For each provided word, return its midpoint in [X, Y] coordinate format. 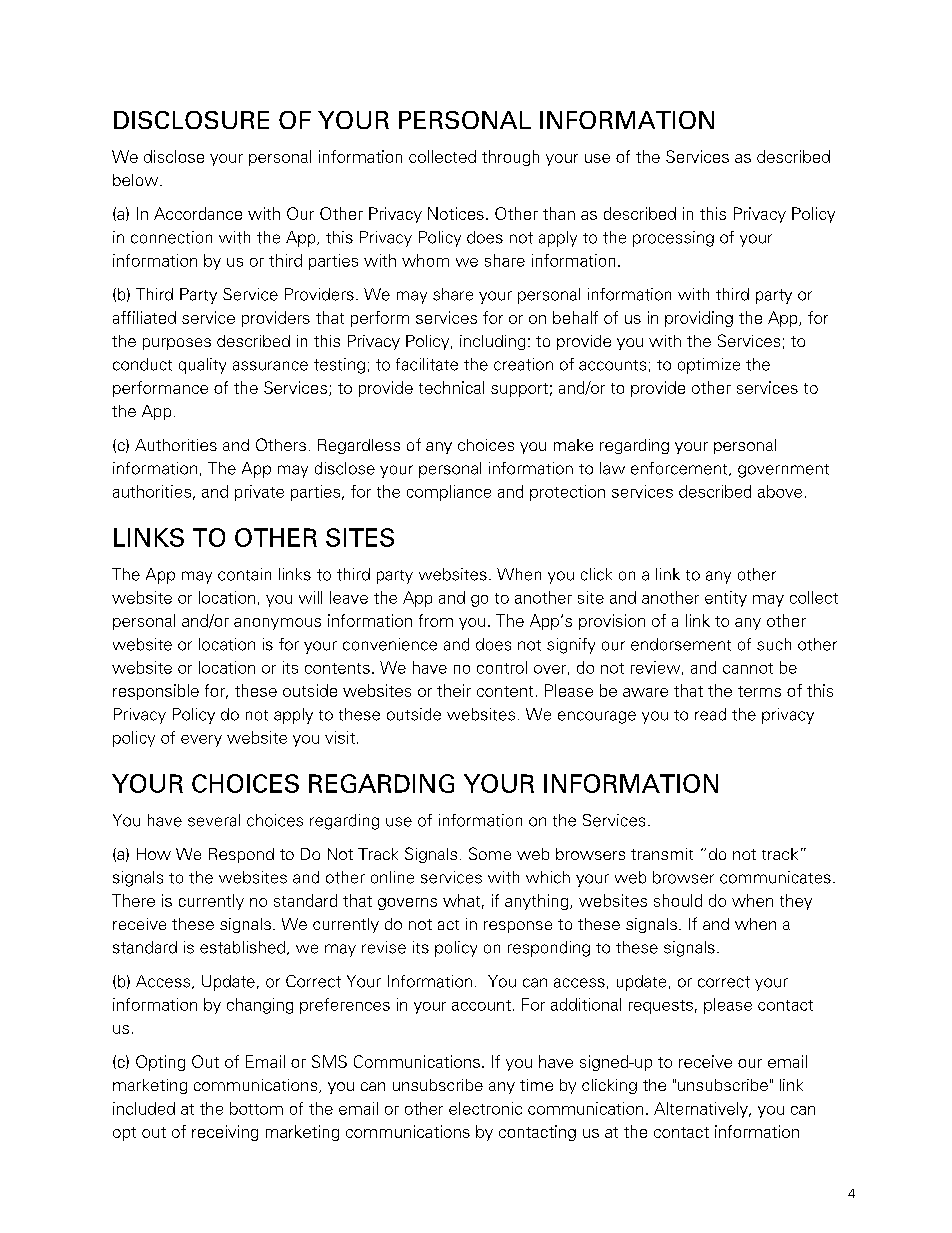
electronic [485, 1108]
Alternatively [702, 1110]
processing [673, 239]
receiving [225, 1133]
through [510, 158]
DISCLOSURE [191, 120]
